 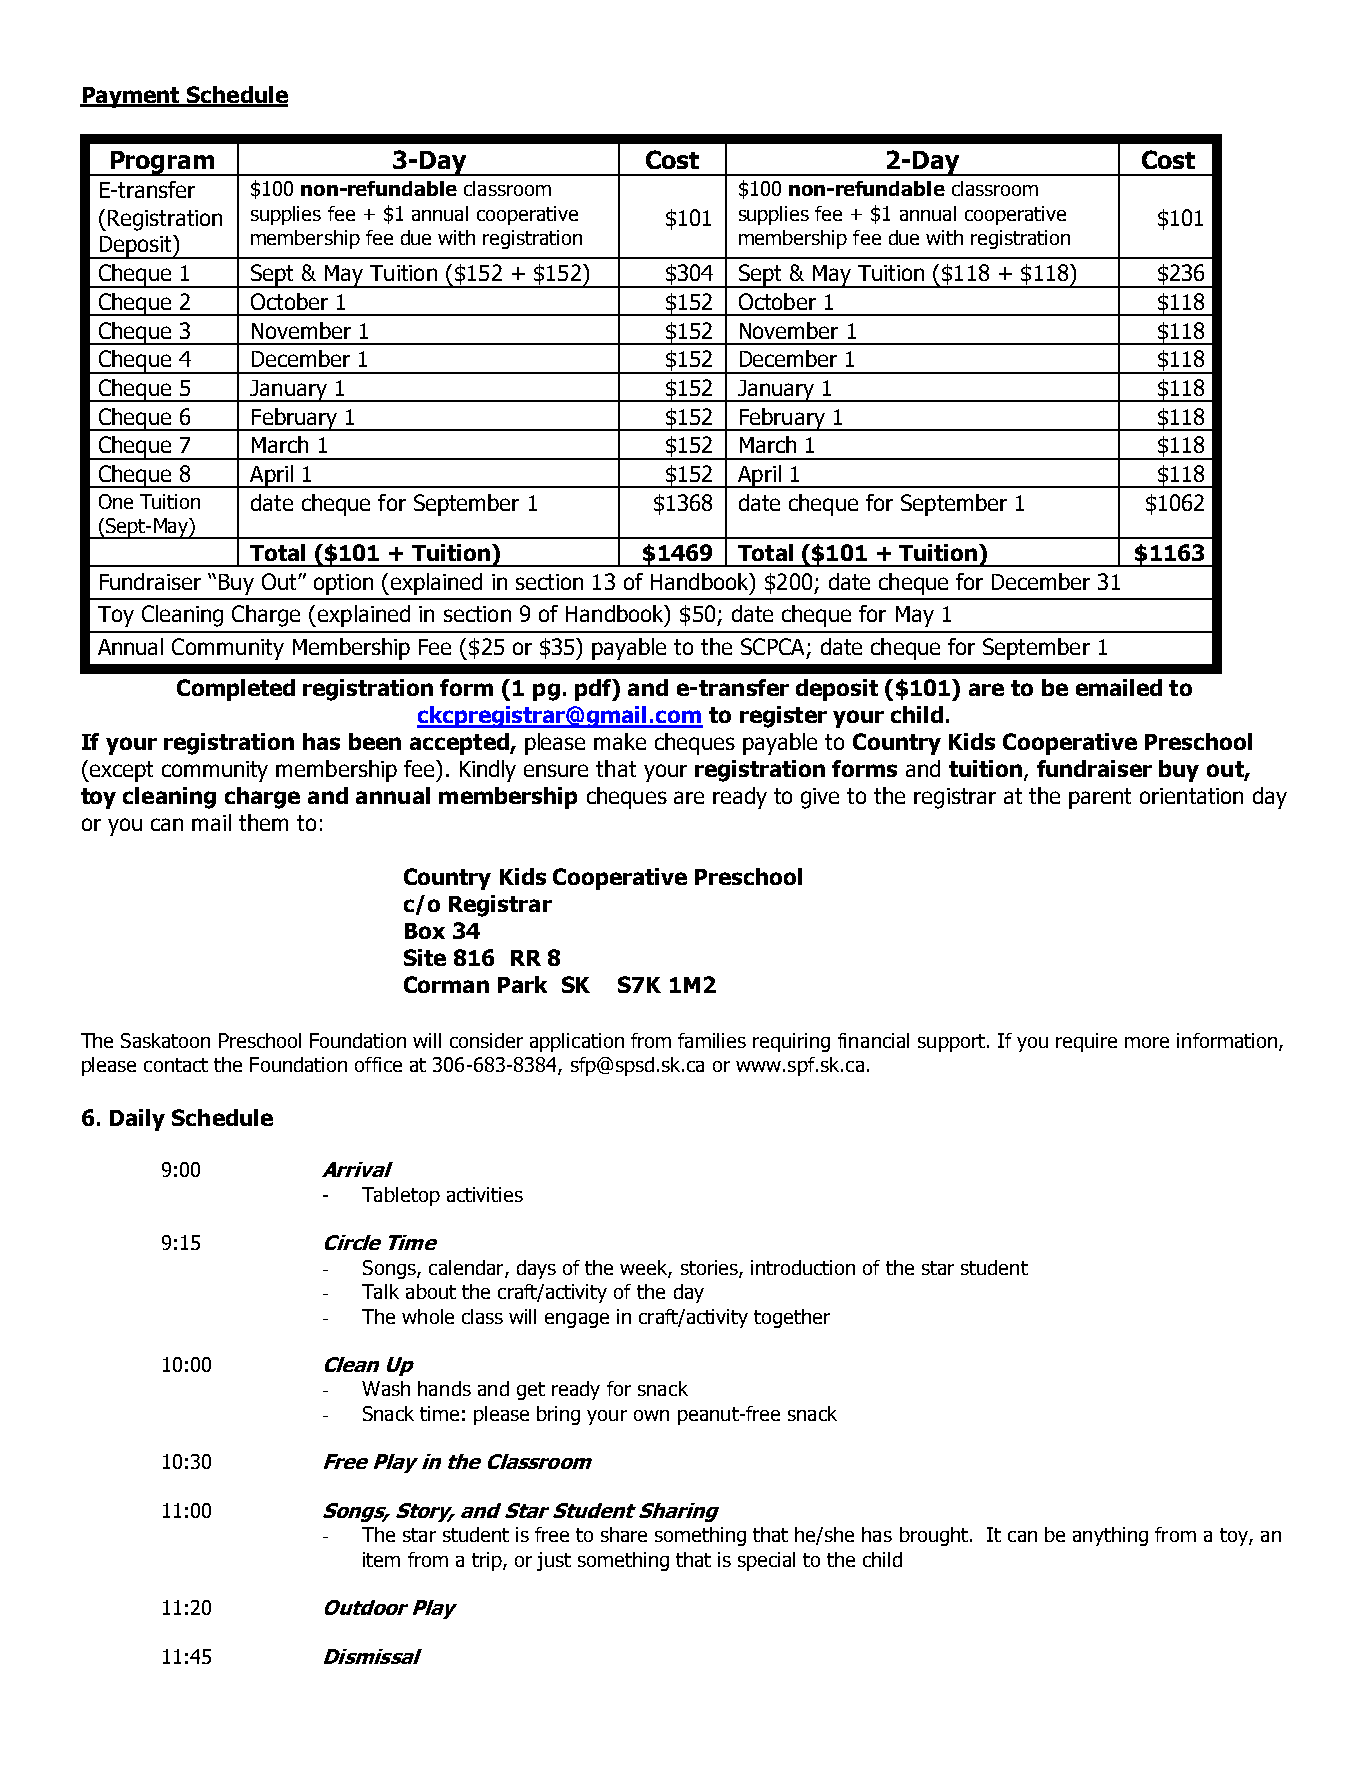 What do you see at coordinates (131, 97) in the screenshot?
I see `Payment` at bounding box center [131, 97].
